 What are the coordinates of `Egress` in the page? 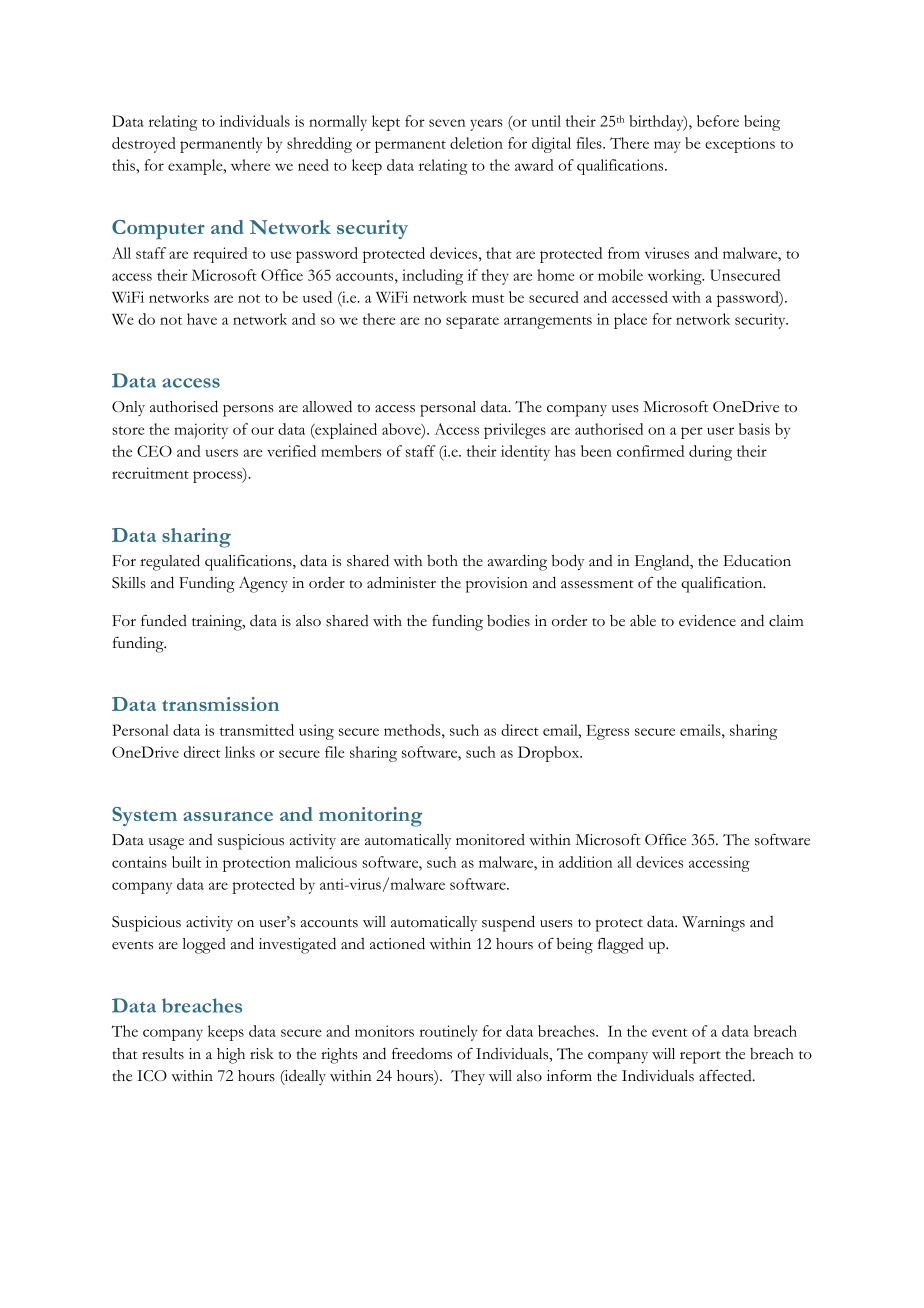 It's located at (607, 732).
